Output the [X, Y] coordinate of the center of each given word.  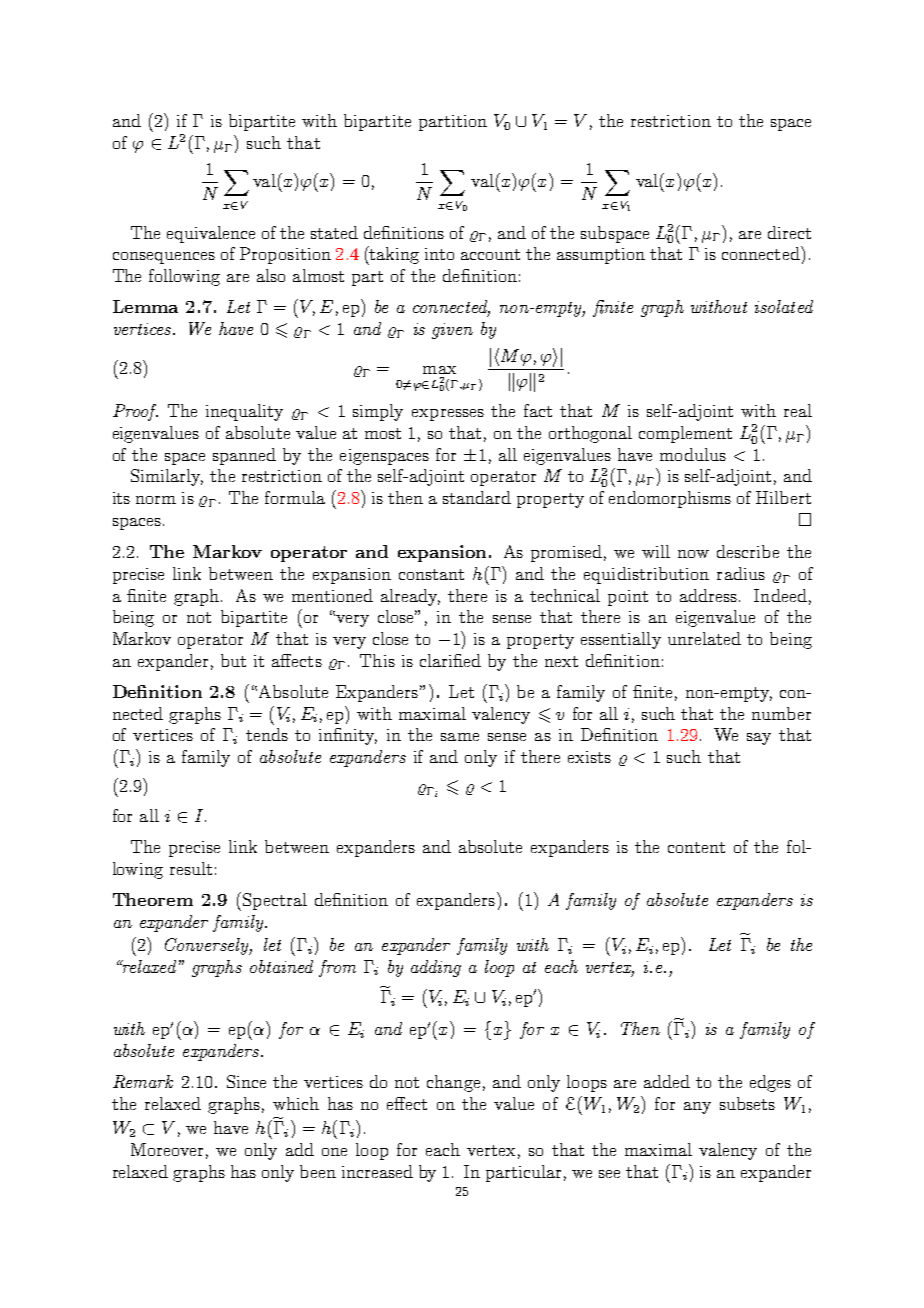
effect [407, 1103]
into [439, 254]
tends [267, 734]
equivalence [211, 234]
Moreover [167, 1149]
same [460, 737]
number [781, 713]
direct [789, 232]
